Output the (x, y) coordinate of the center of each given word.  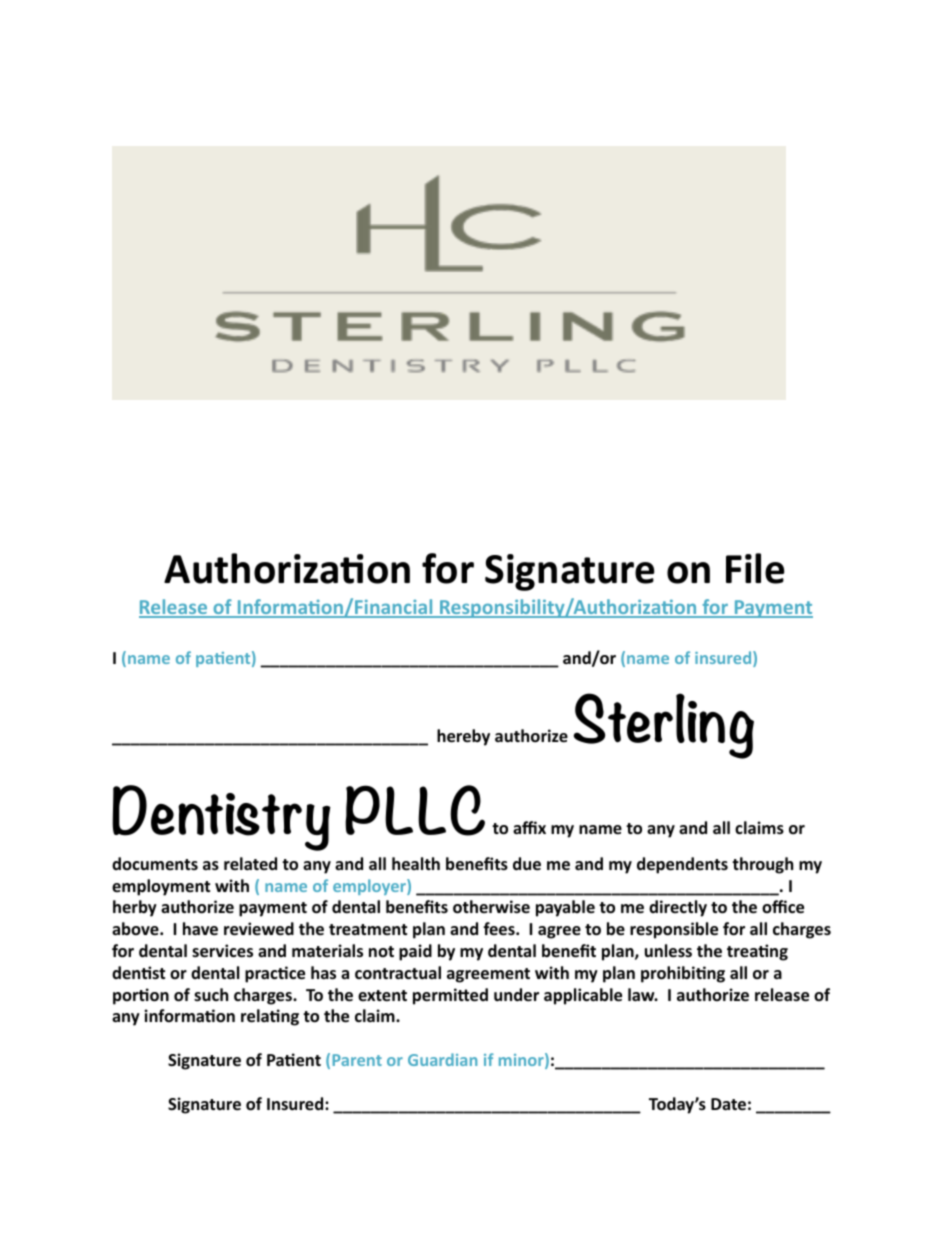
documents (155, 863)
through (762, 865)
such (211, 995)
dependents (682, 865)
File (755, 568)
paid (415, 952)
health (416, 864)
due (527, 864)
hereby (463, 737)
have (200, 929)
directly (678, 908)
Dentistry (221, 818)
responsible (674, 930)
